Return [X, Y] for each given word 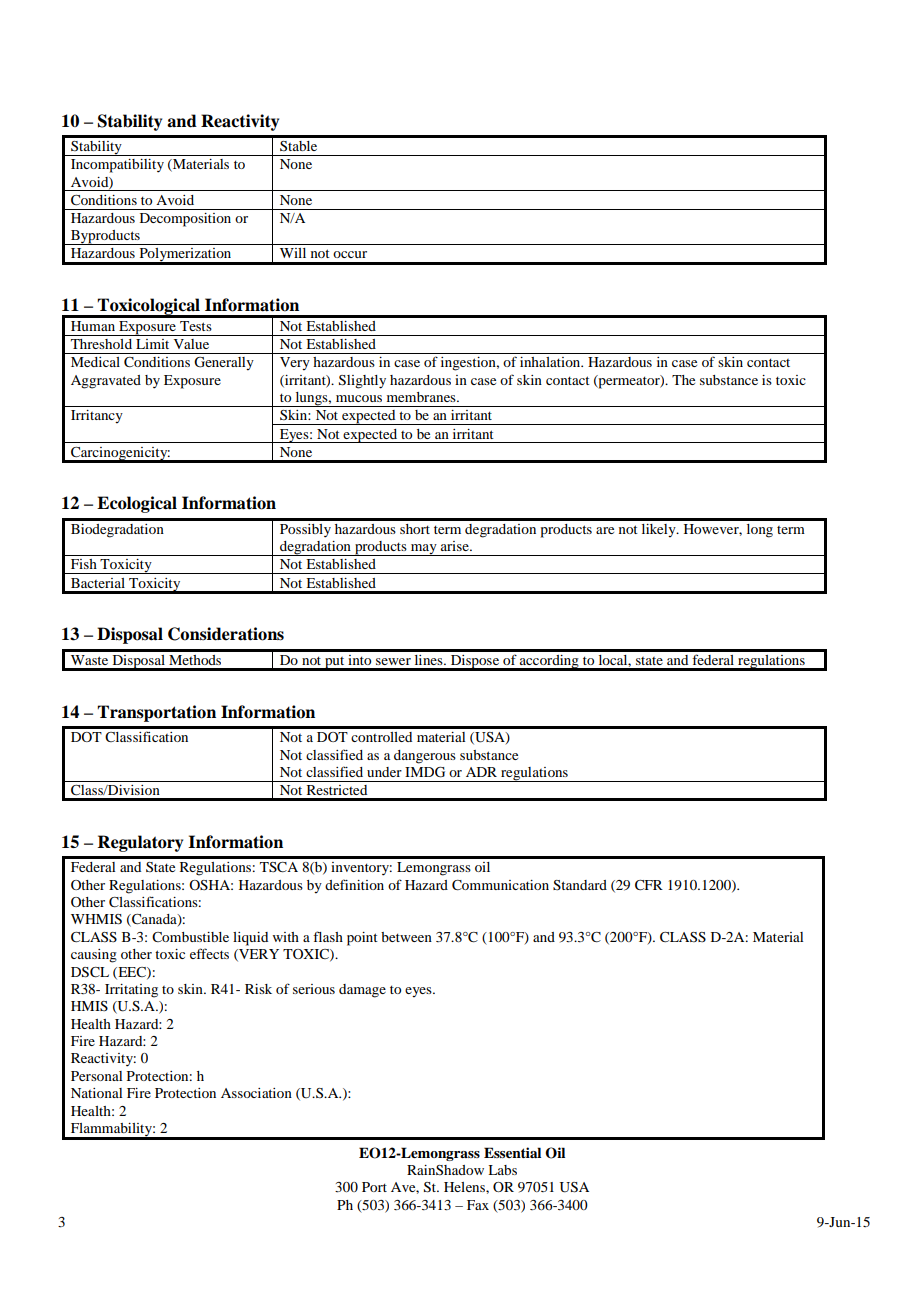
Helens [465, 1187]
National [96, 1093]
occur [350, 254]
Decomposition [185, 220]
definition [354, 884]
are [605, 530]
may [424, 550]
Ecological [137, 504]
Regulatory [140, 843]
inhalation [551, 362]
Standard [580, 885]
